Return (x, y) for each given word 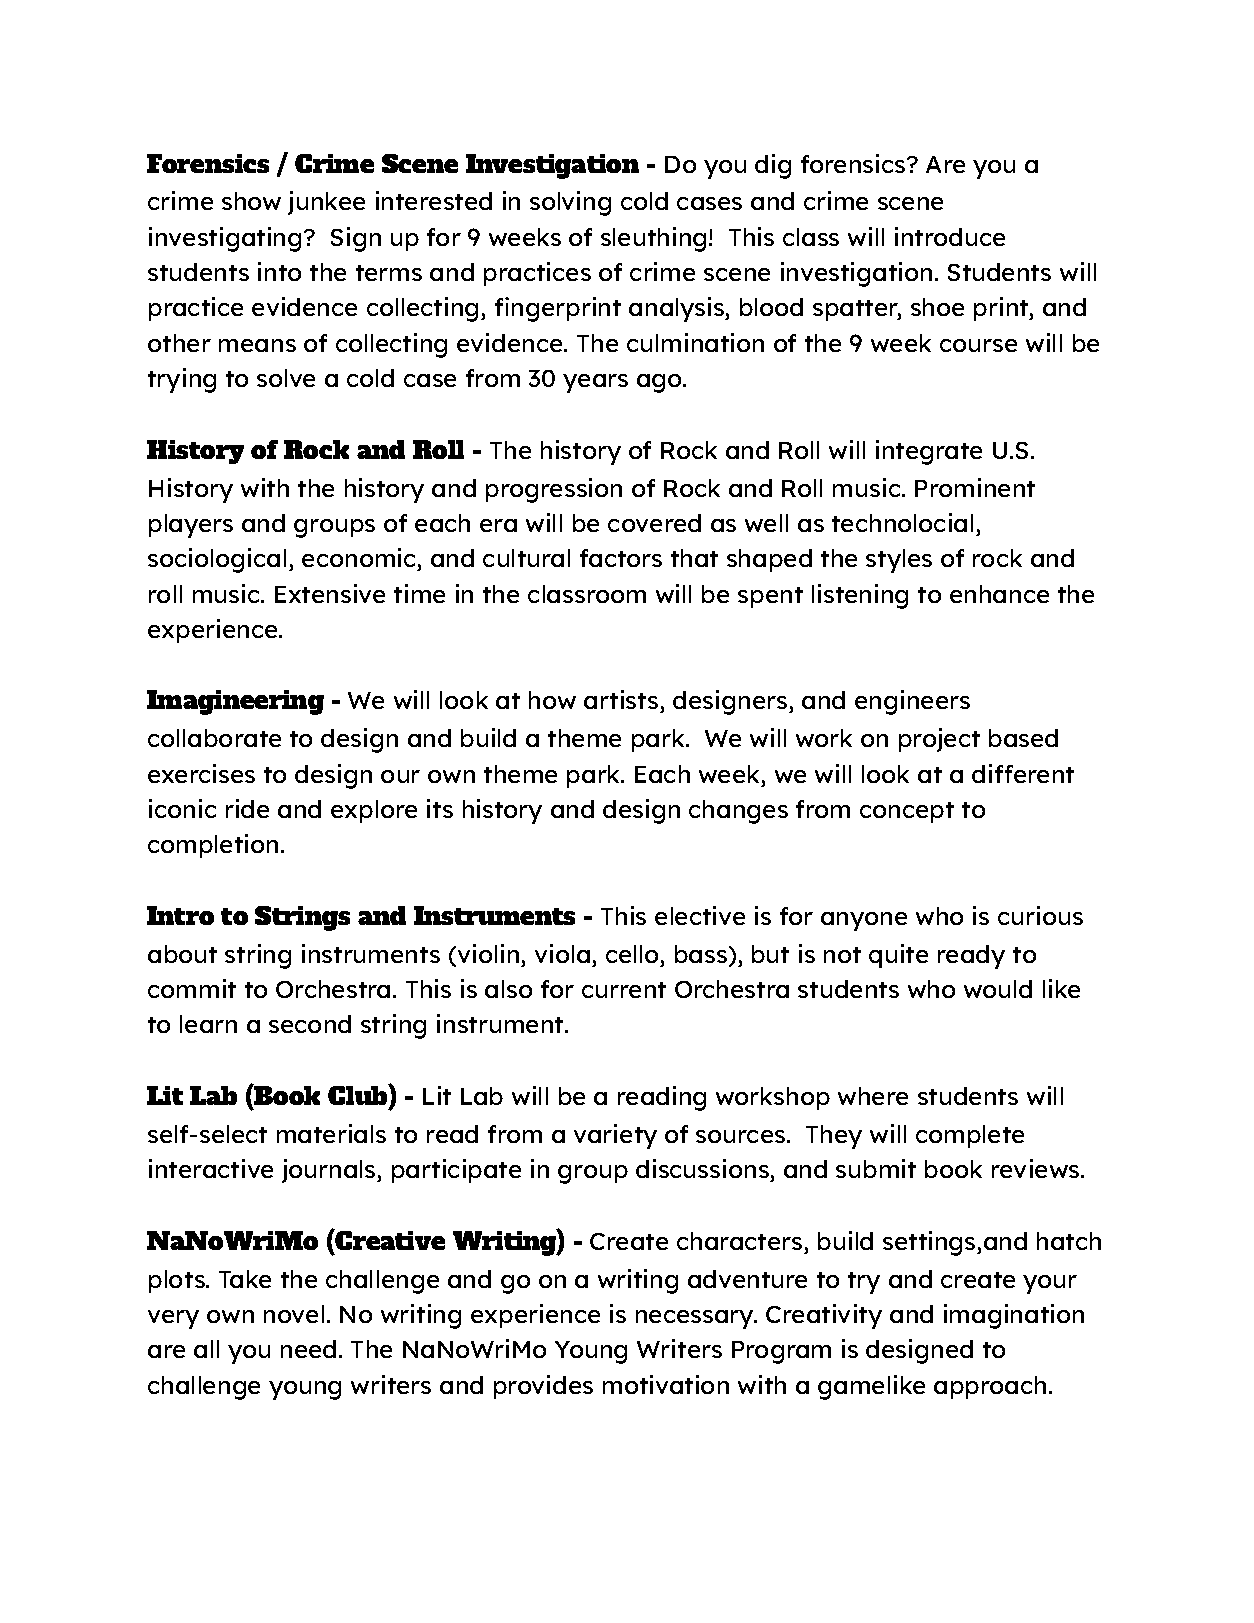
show (251, 201)
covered (654, 523)
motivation (666, 1384)
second (310, 1024)
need (308, 1349)
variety (615, 1136)
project (939, 740)
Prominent (975, 487)
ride (247, 808)
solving (570, 203)
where (873, 1096)
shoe (937, 307)
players (191, 526)
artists (622, 701)
